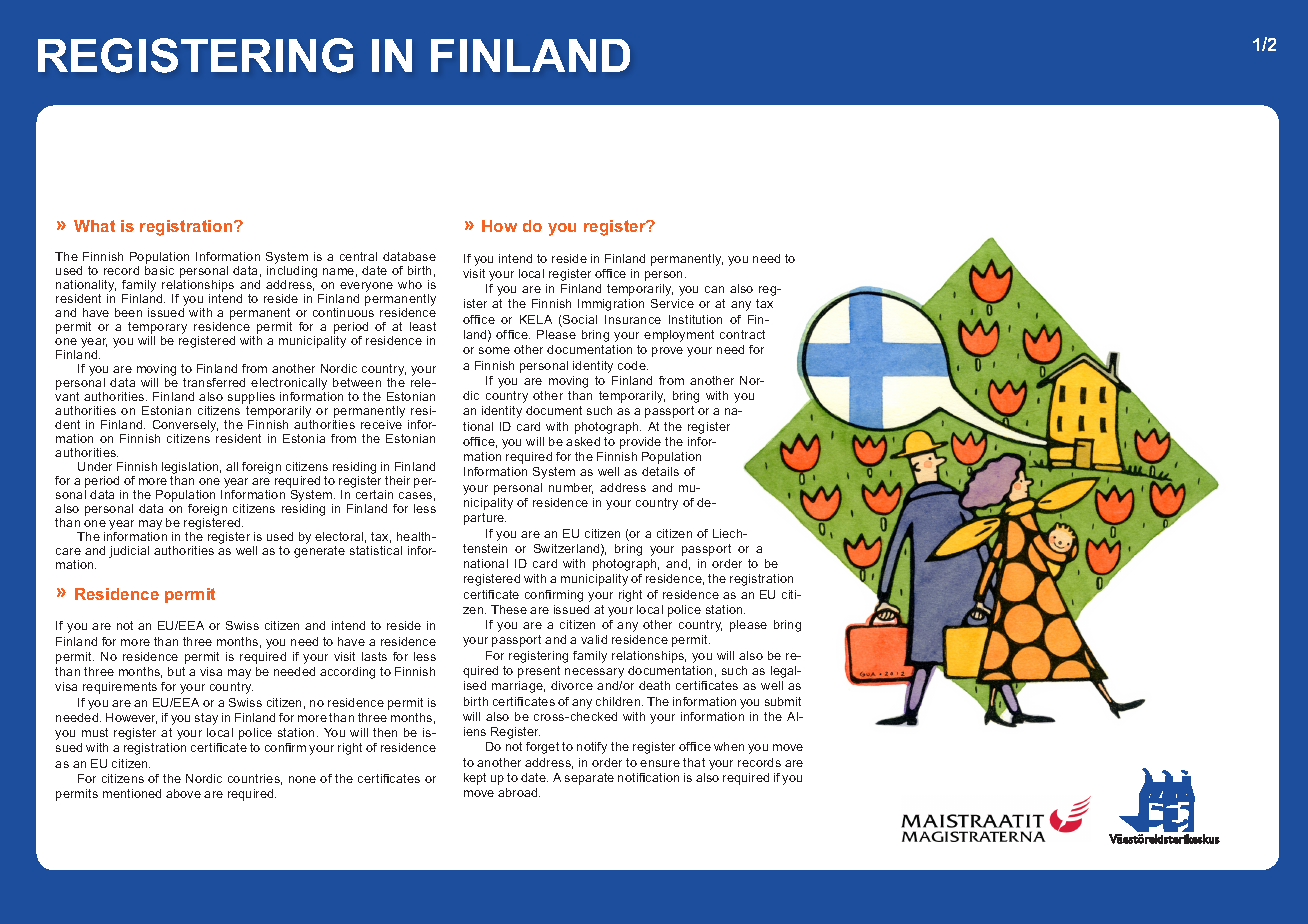 The height and width of the screenshot is (924, 1308). What do you see at coordinates (475, 779) in the screenshot?
I see `kept` at bounding box center [475, 779].
